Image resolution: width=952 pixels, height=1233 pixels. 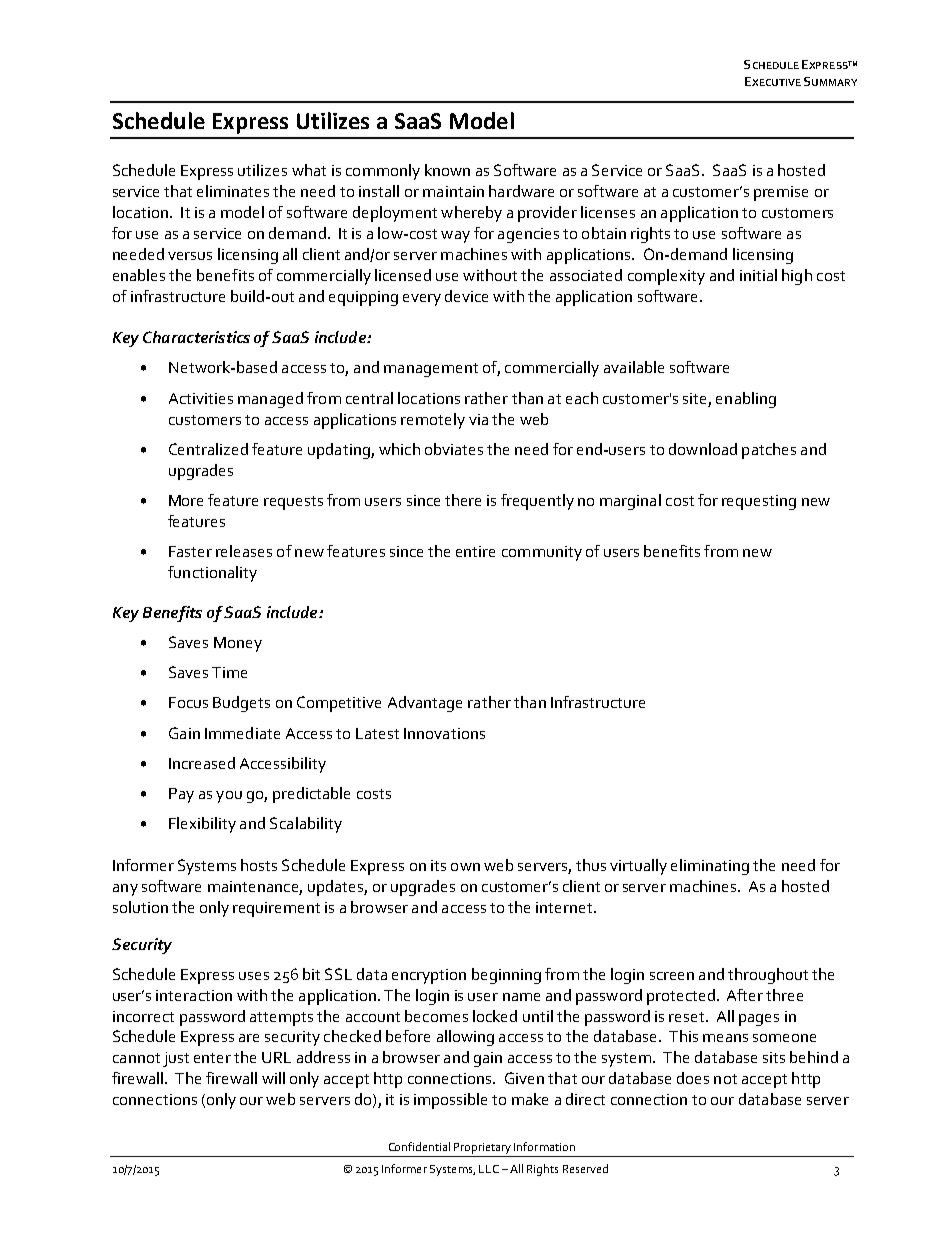 What do you see at coordinates (471, 214) in the page?
I see `whereby` at bounding box center [471, 214].
